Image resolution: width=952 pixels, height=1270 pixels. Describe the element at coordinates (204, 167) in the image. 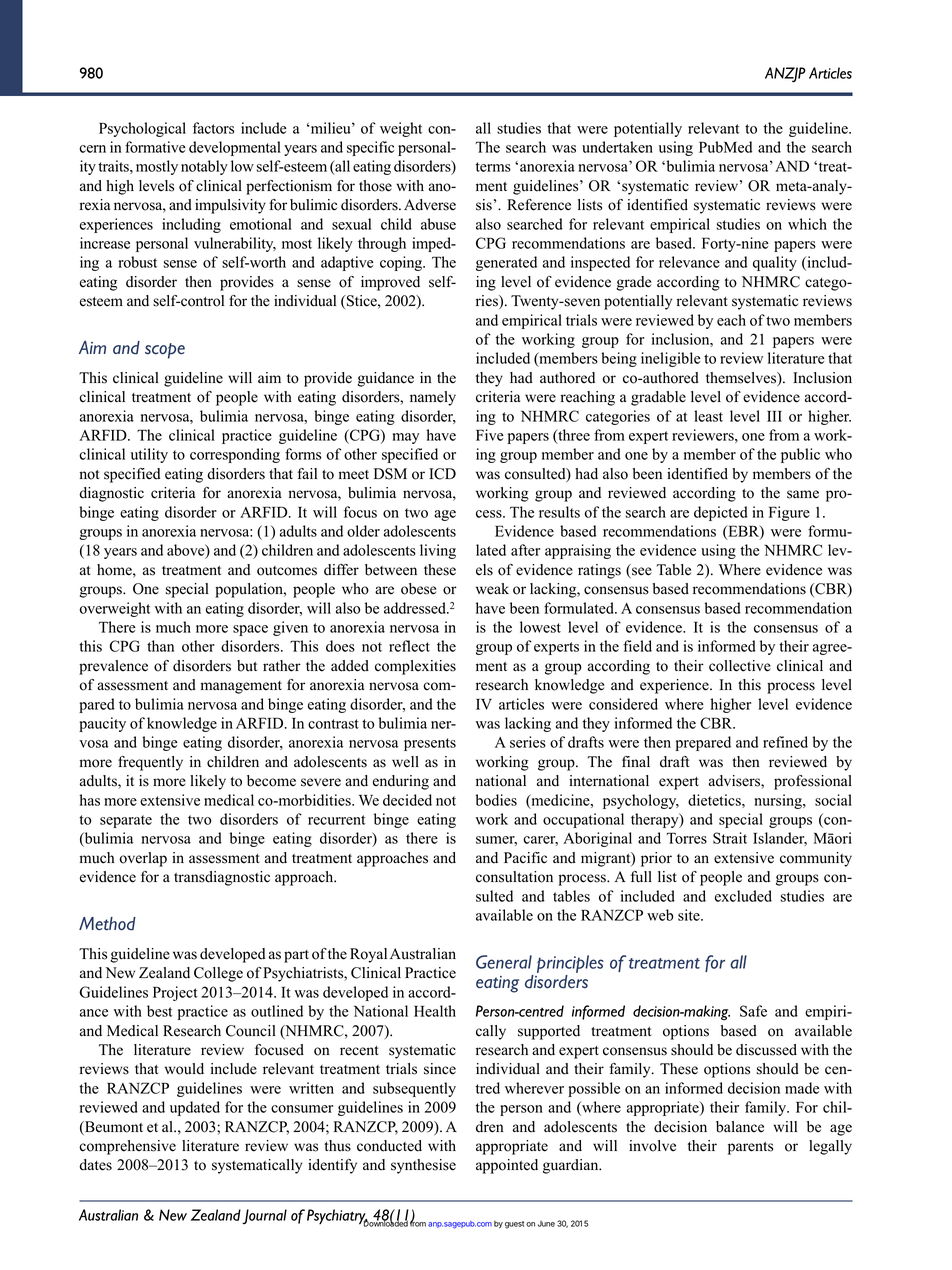

I see `notably` at that location.
